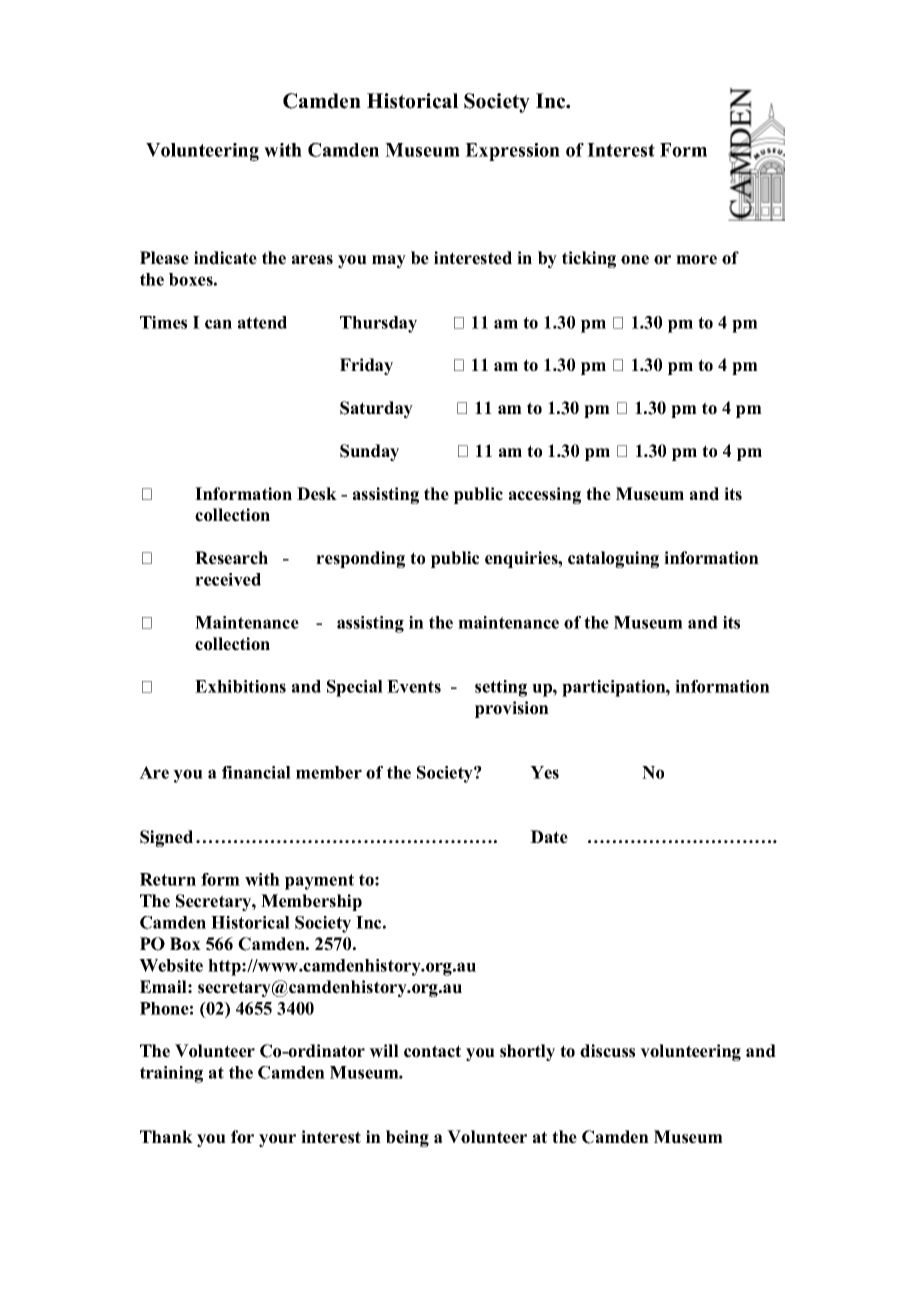 This document has width=924, height=1308. Describe the element at coordinates (414, 686) in the document. I see `Events` at that location.
